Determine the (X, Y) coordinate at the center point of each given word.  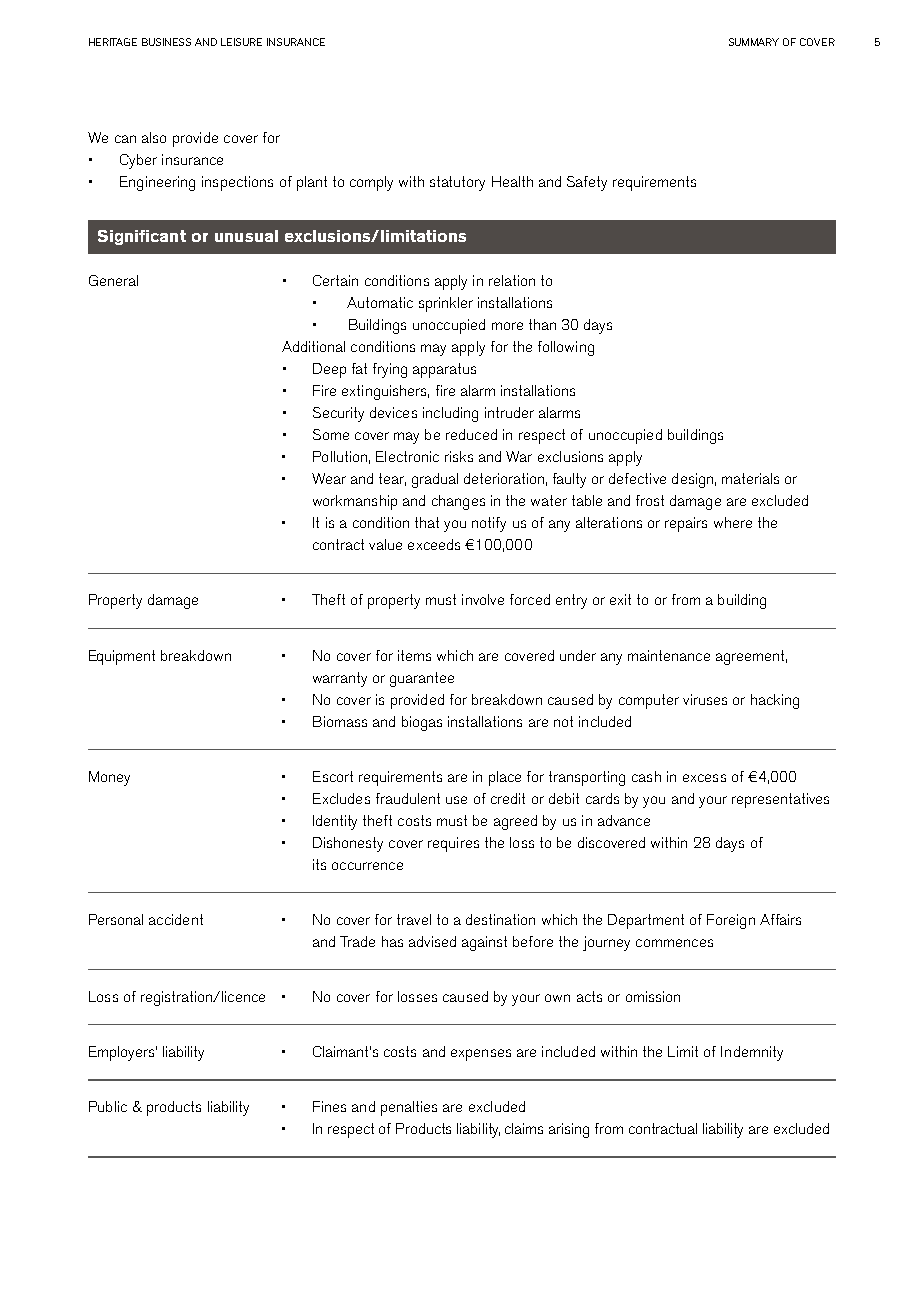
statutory (457, 183)
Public (108, 1106)
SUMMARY (754, 42)
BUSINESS (166, 42)
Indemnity (752, 1053)
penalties (409, 1108)
